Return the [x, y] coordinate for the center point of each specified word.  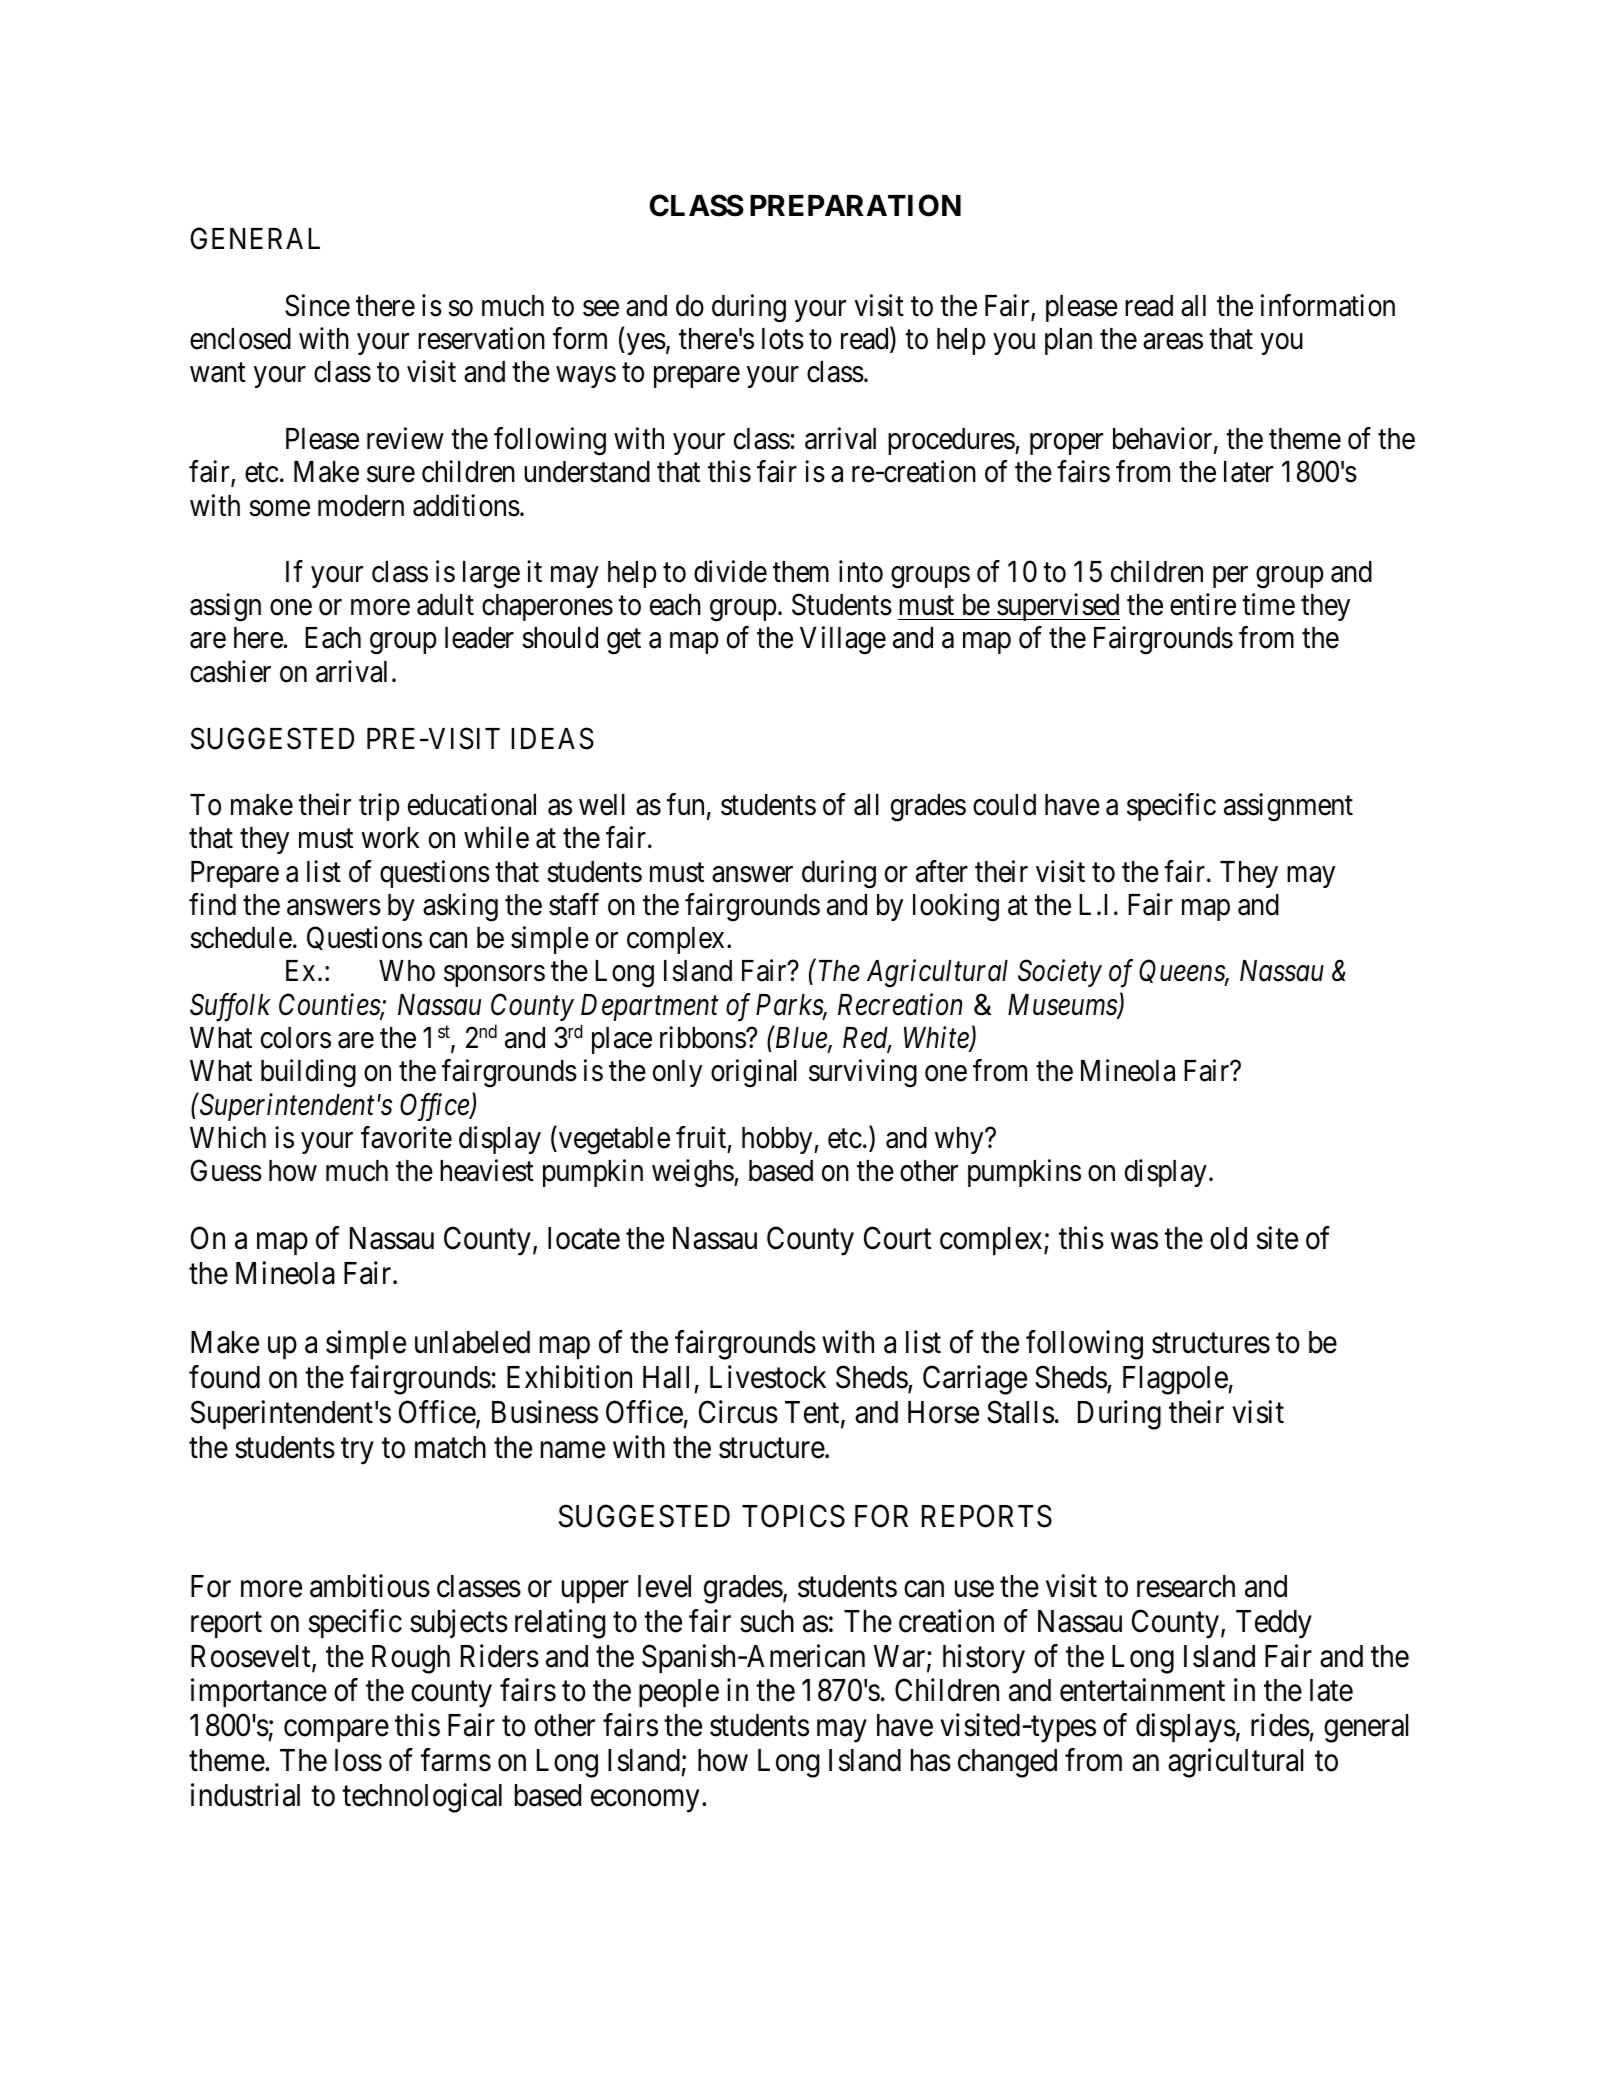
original [754, 1074]
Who [407, 971]
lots [783, 339]
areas [1173, 342]
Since [317, 305]
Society [1060, 973]
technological [422, 1798]
